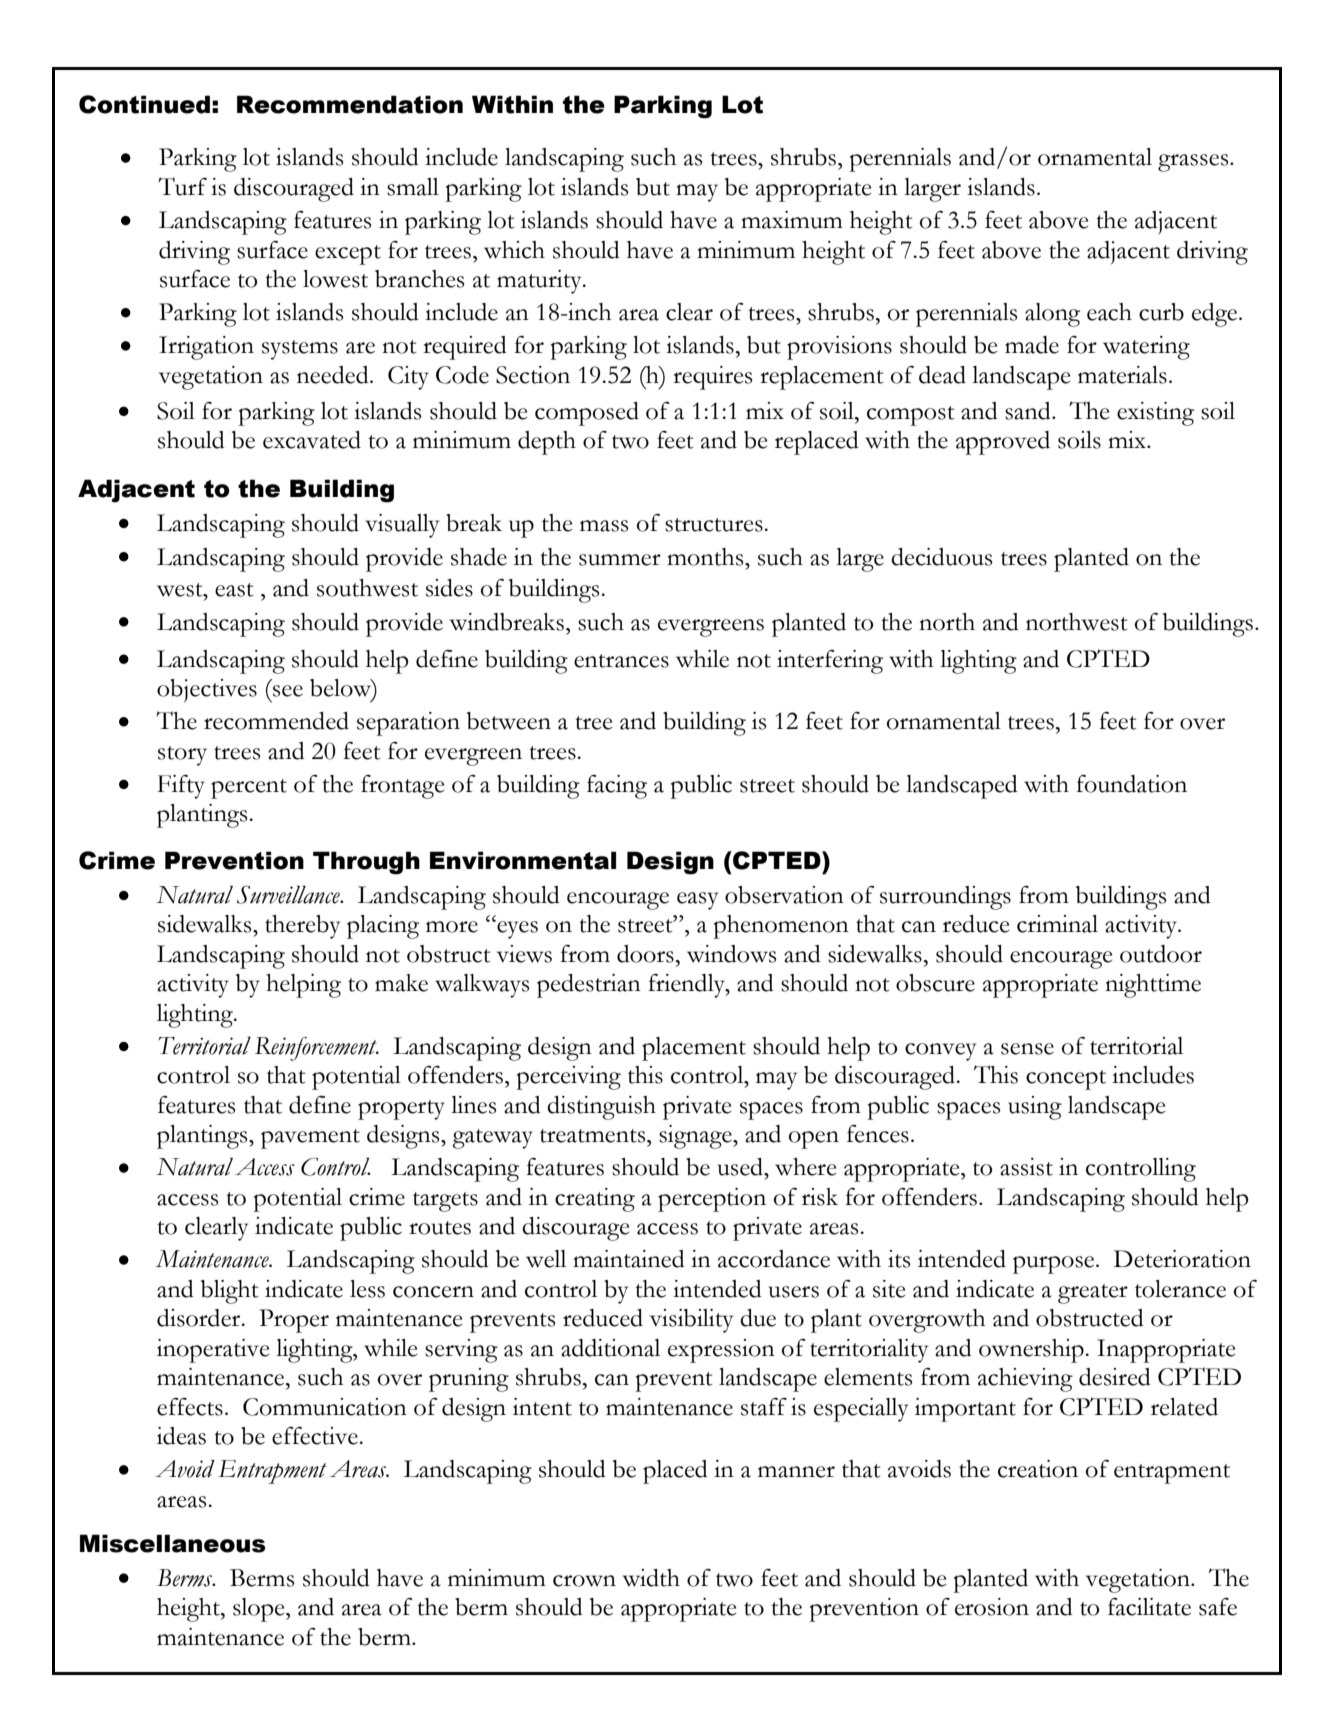  I want to click on maximum, so click(792, 220).
